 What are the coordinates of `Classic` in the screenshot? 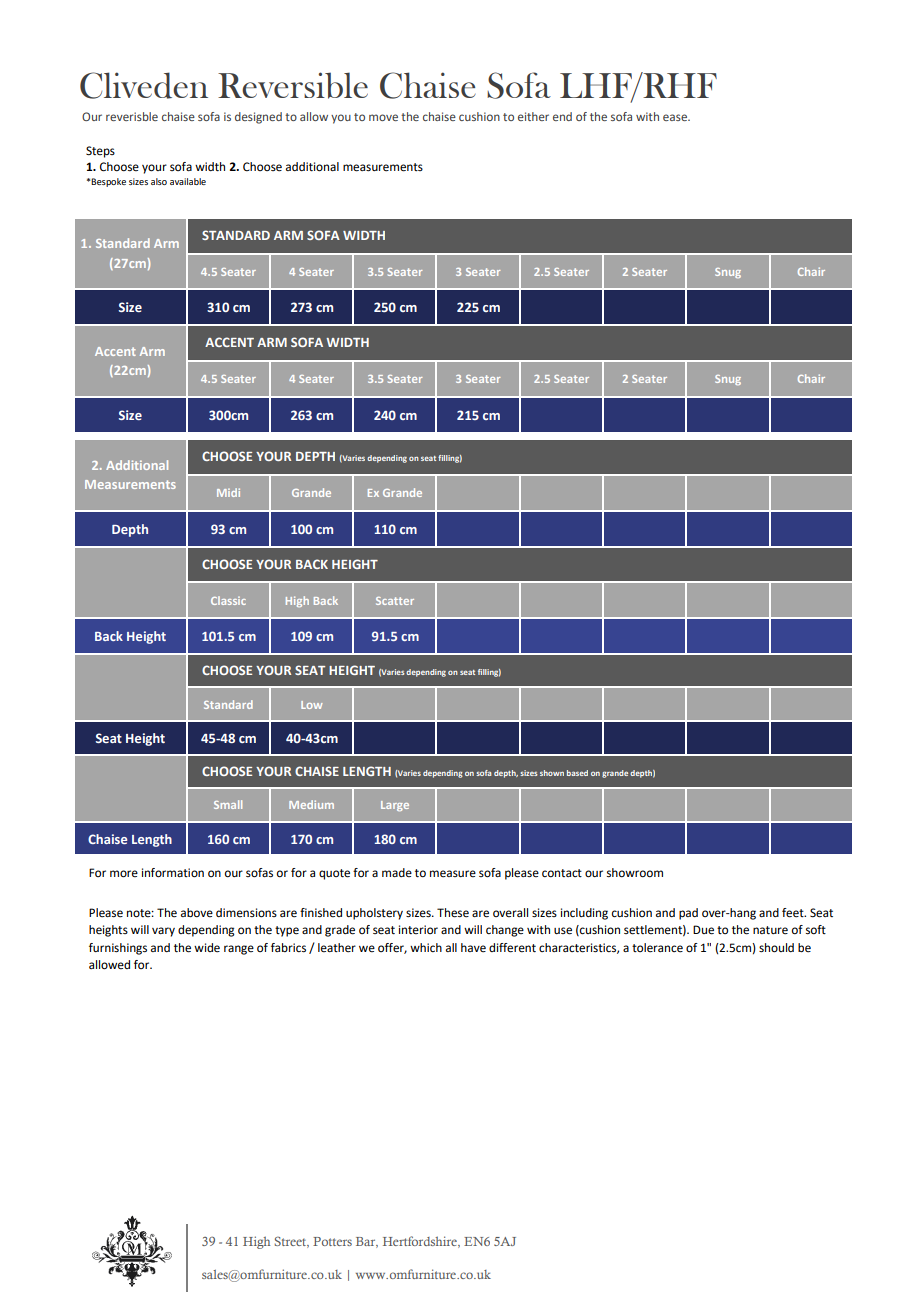 It's located at (228, 600).
